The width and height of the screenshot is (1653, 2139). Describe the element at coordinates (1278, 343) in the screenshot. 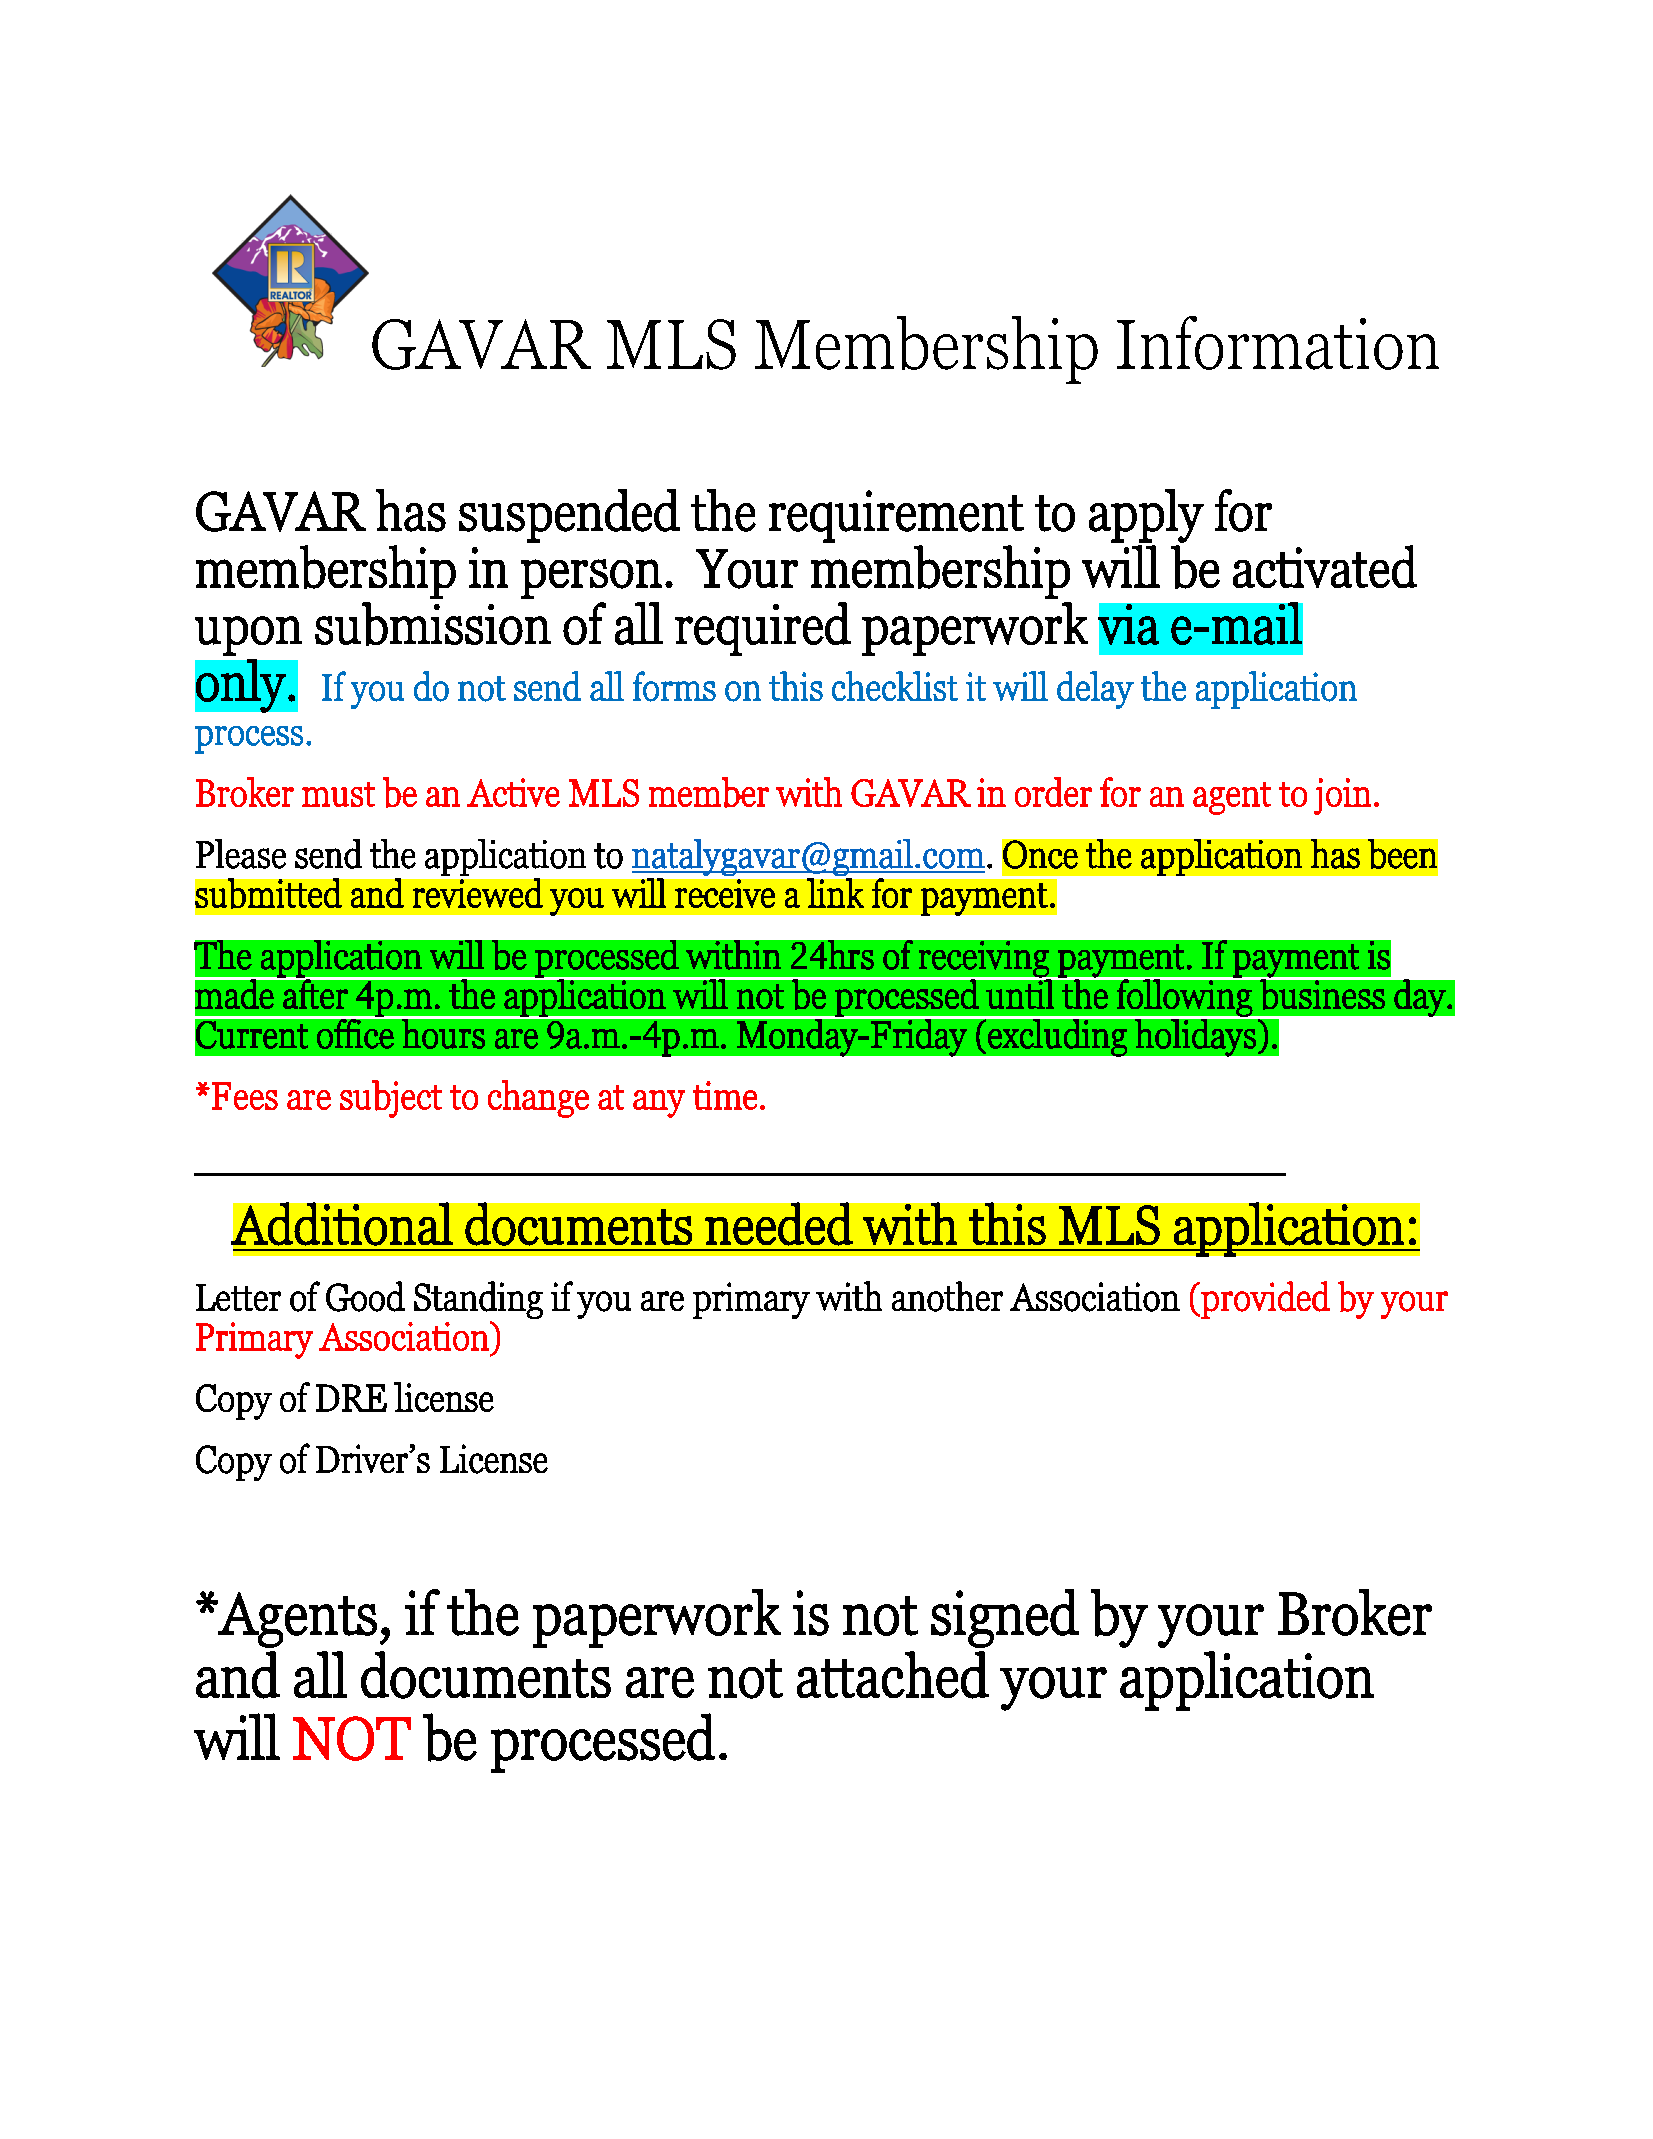

I see `Information` at that location.
